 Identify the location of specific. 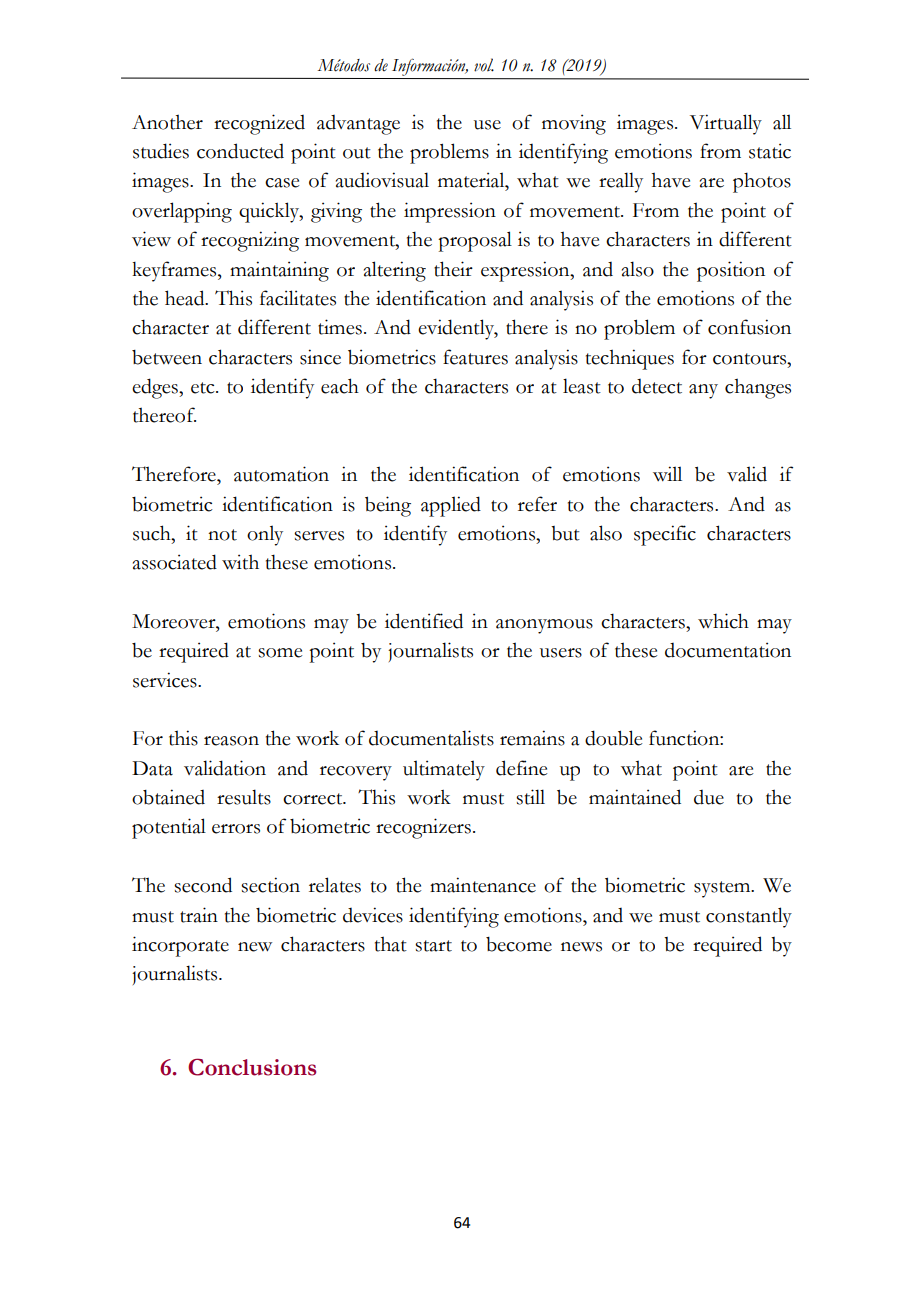
(665, 535).
